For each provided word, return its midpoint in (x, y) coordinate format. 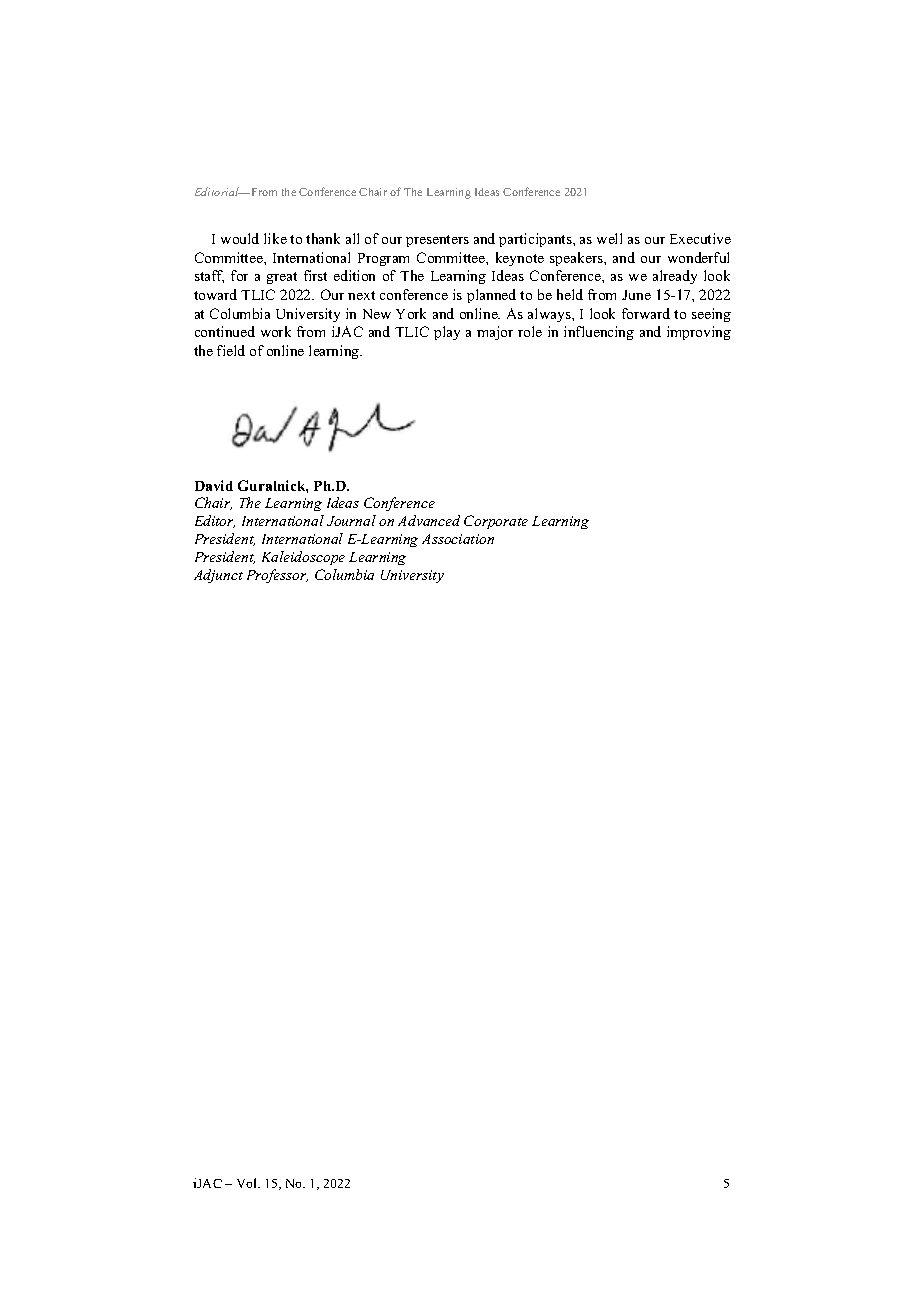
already (675, 277)
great (282, 278)
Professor (277, 576)
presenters (437, 241)
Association (458, 539)
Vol (248, 1183)
